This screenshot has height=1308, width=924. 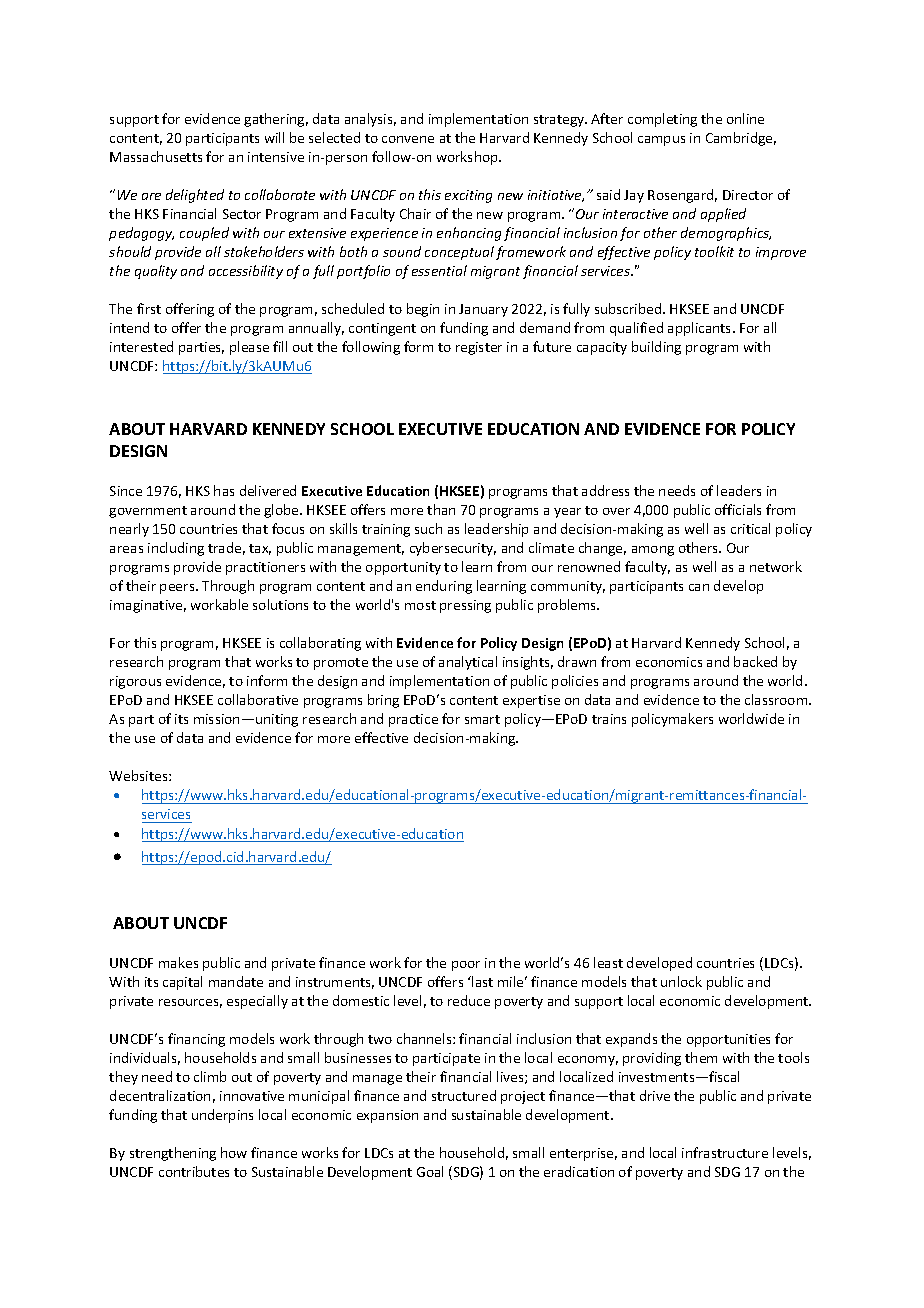 What do you see at coordinates (408, 139) in the screenshot?
I see `convene` at bounding box center [408, 139].
